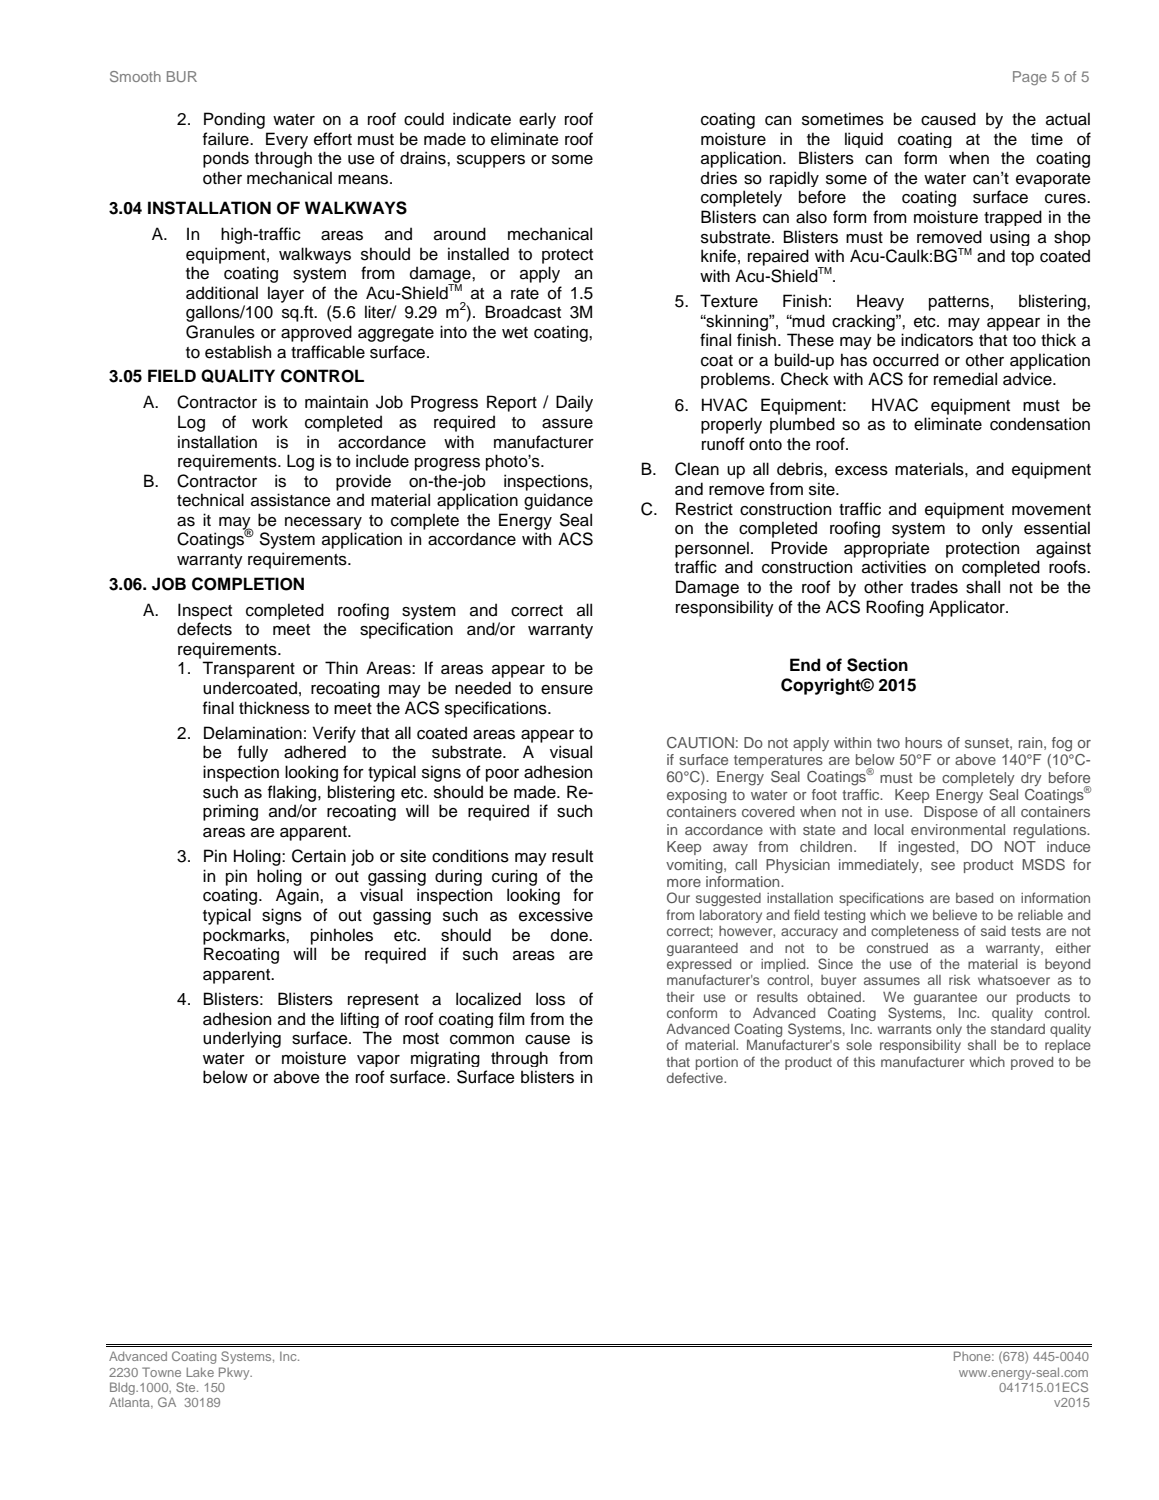 Image resolution: width=1159 pixels, height=1500 pixels. Describe the element at coordinates (537, 120) in the screenshot. I see `early` at that location.
